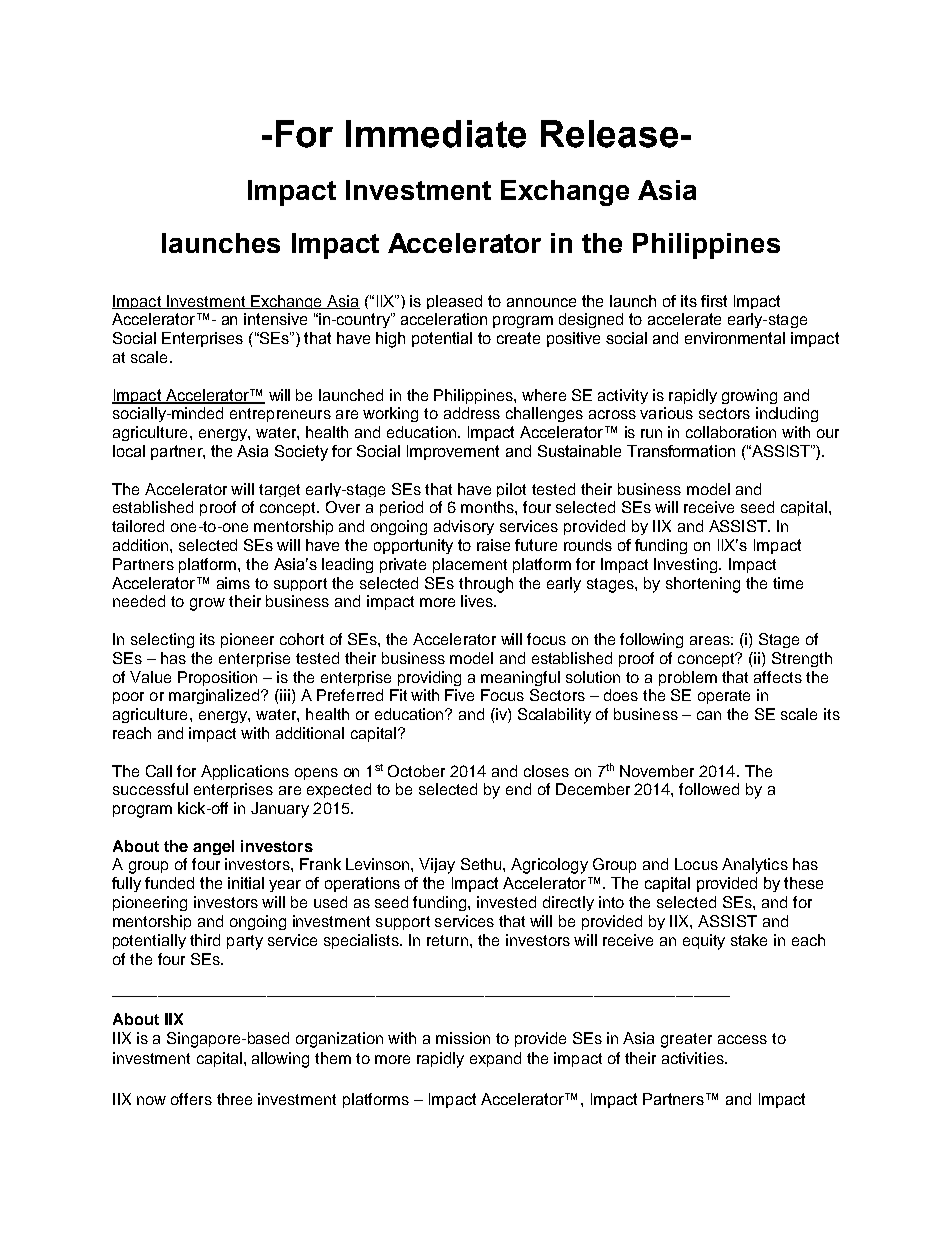  I want to click on aims, so click(233, 583).
